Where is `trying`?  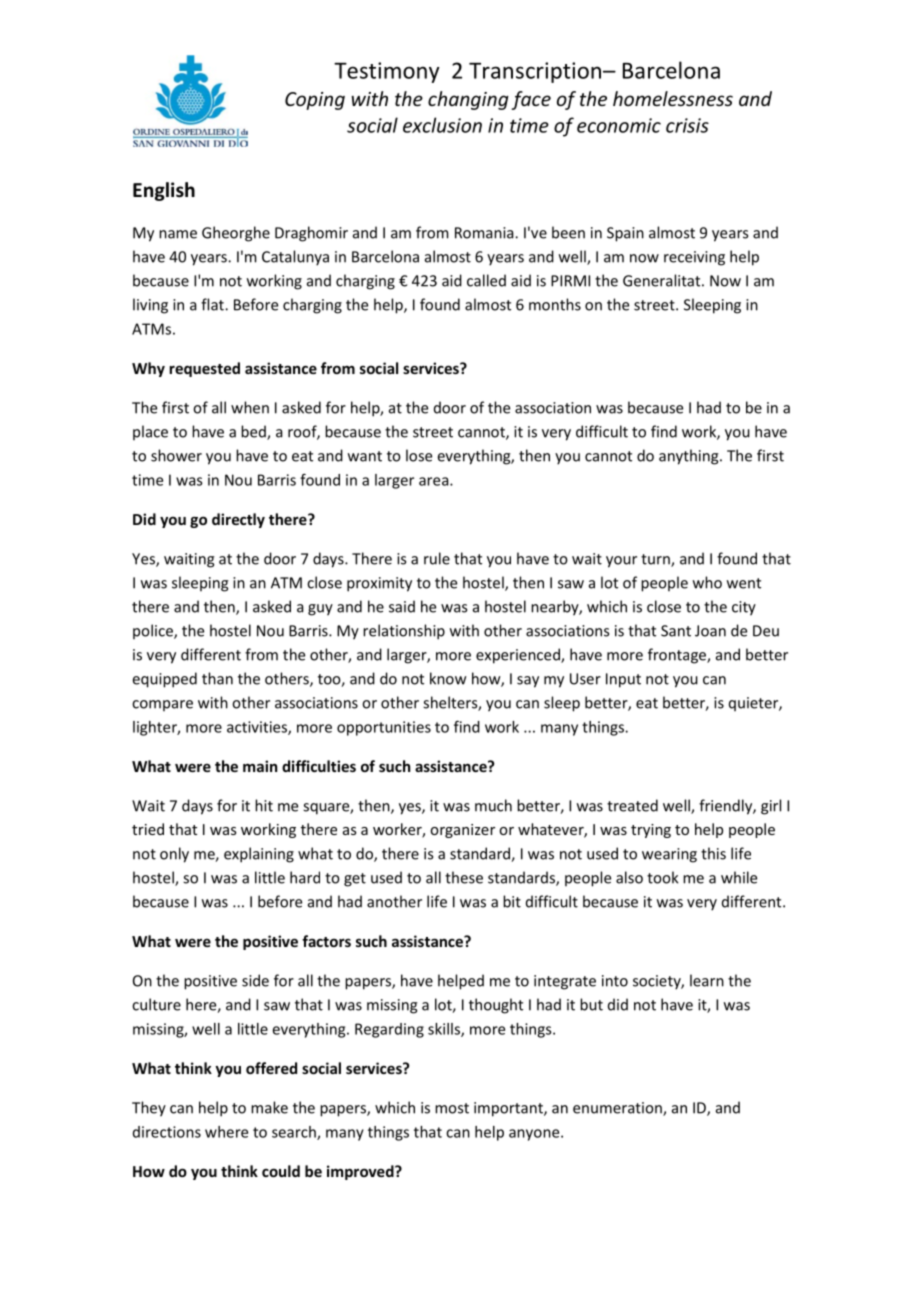
trying is located at coordinates (651, 831).
